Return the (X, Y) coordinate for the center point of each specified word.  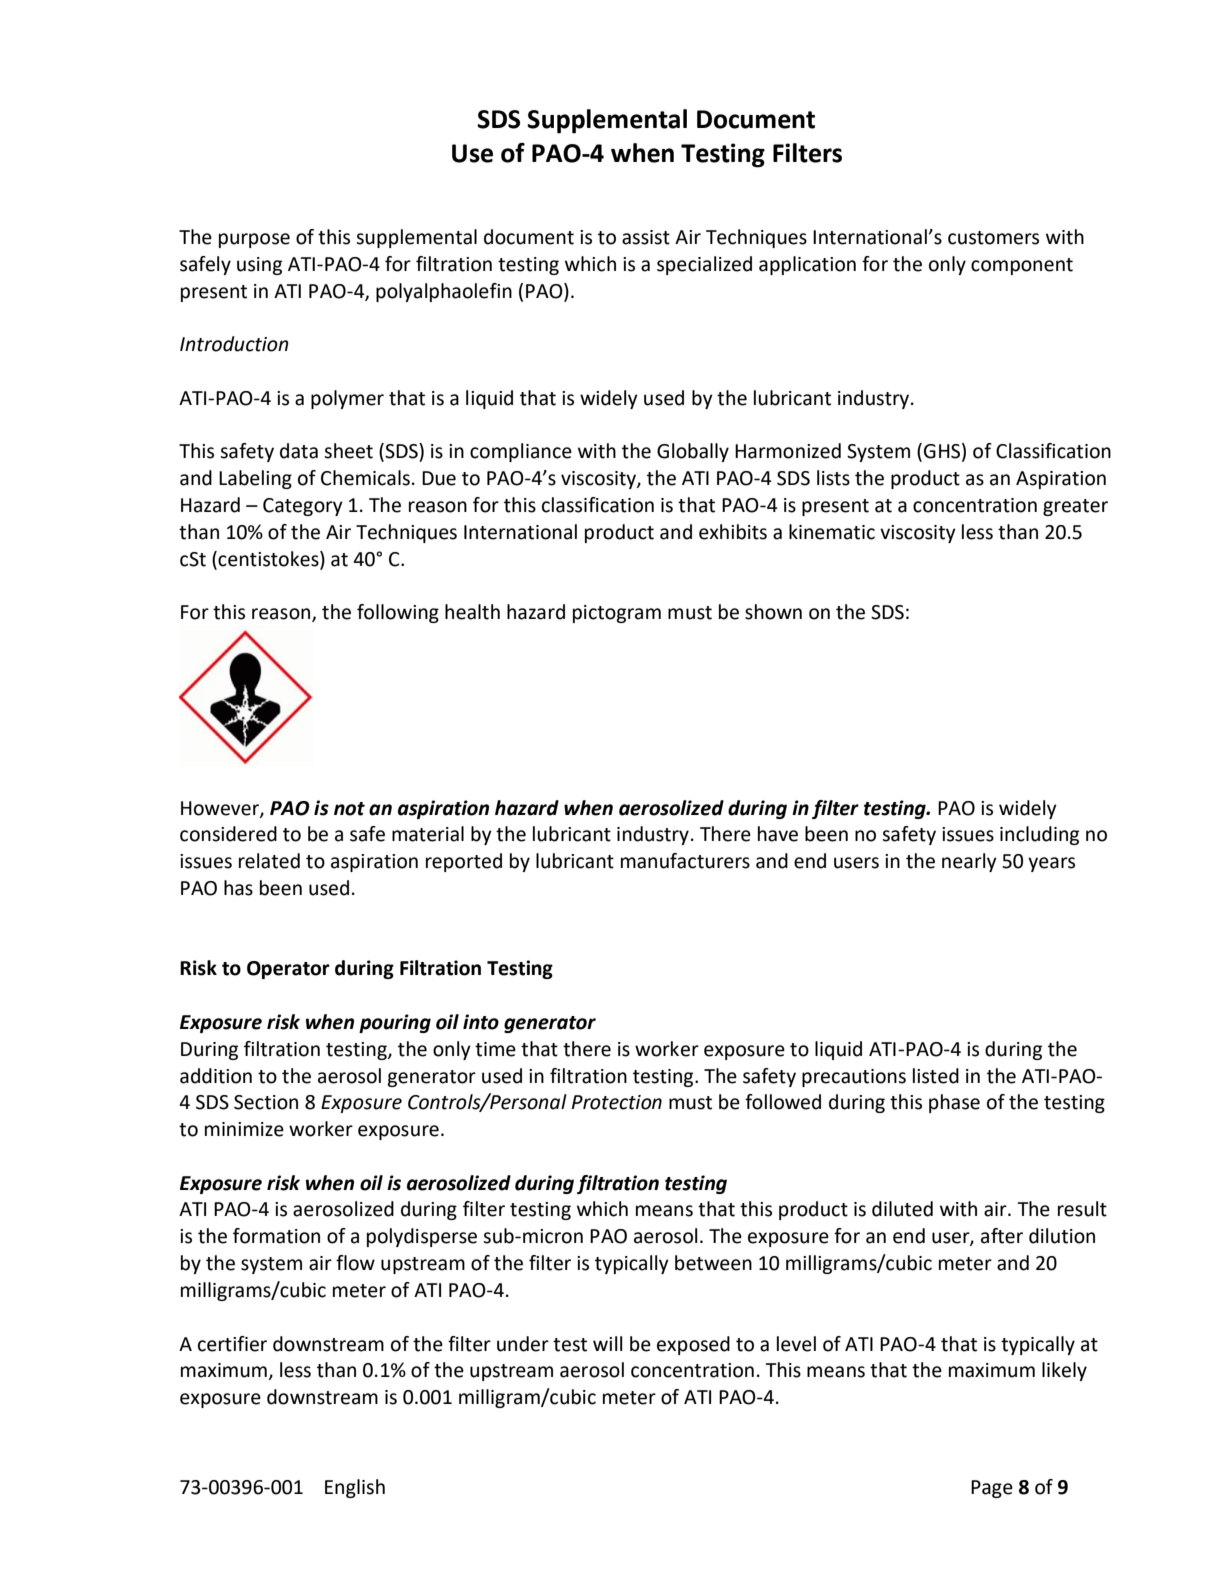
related (269, 861)
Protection (617, 1102)
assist (646, 237)
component (1022, 266)
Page (992, 1489)
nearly (969, 862)
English (355, 1488)
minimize (244, 1129)
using (259, 266)
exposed (693, 1345)
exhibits (733, 532)
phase (954, 1103)
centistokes (268, 559)
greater (1075, 507)
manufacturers (685, 861)
